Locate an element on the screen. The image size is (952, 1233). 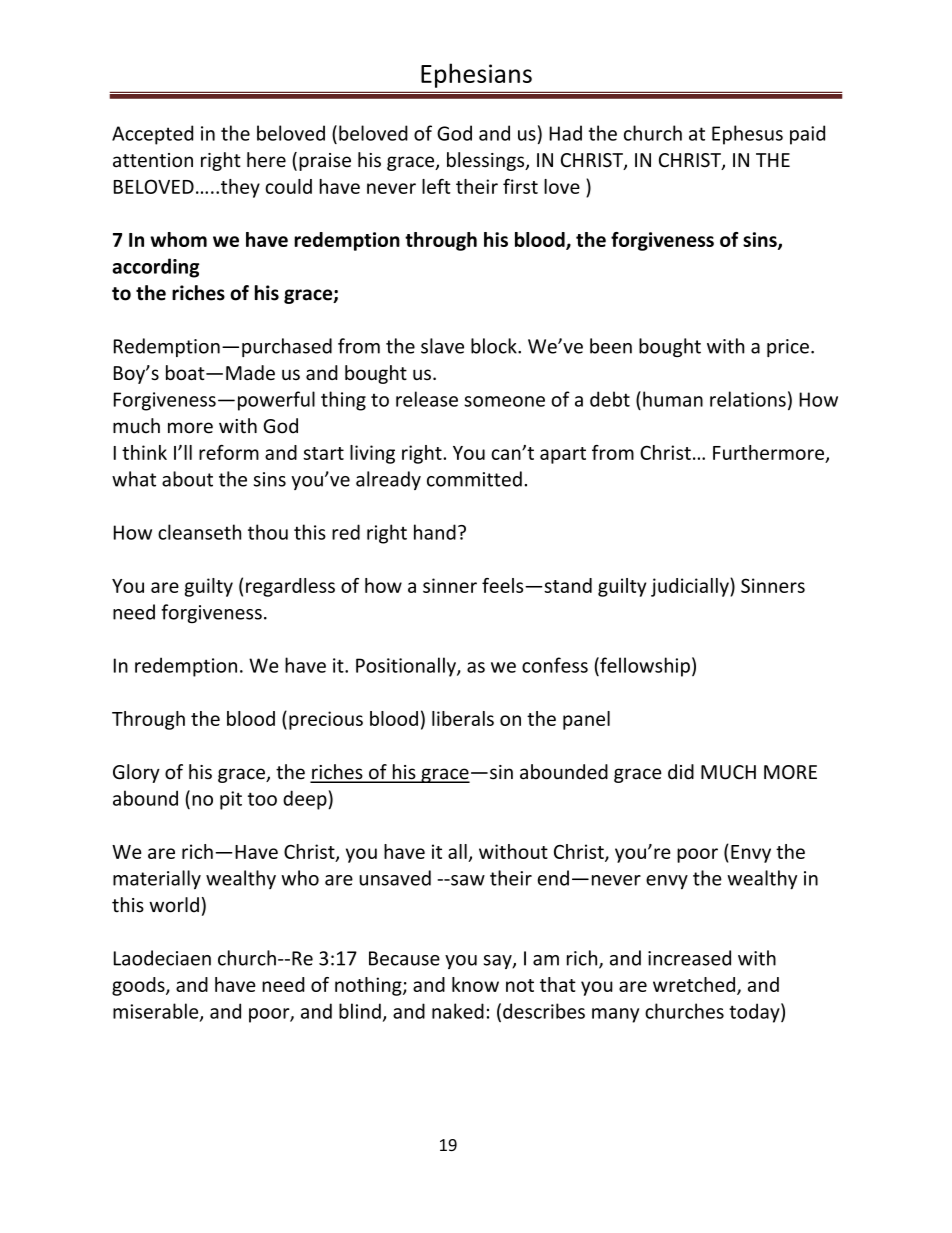
Ephesians is located at coordinates (476, 75).
